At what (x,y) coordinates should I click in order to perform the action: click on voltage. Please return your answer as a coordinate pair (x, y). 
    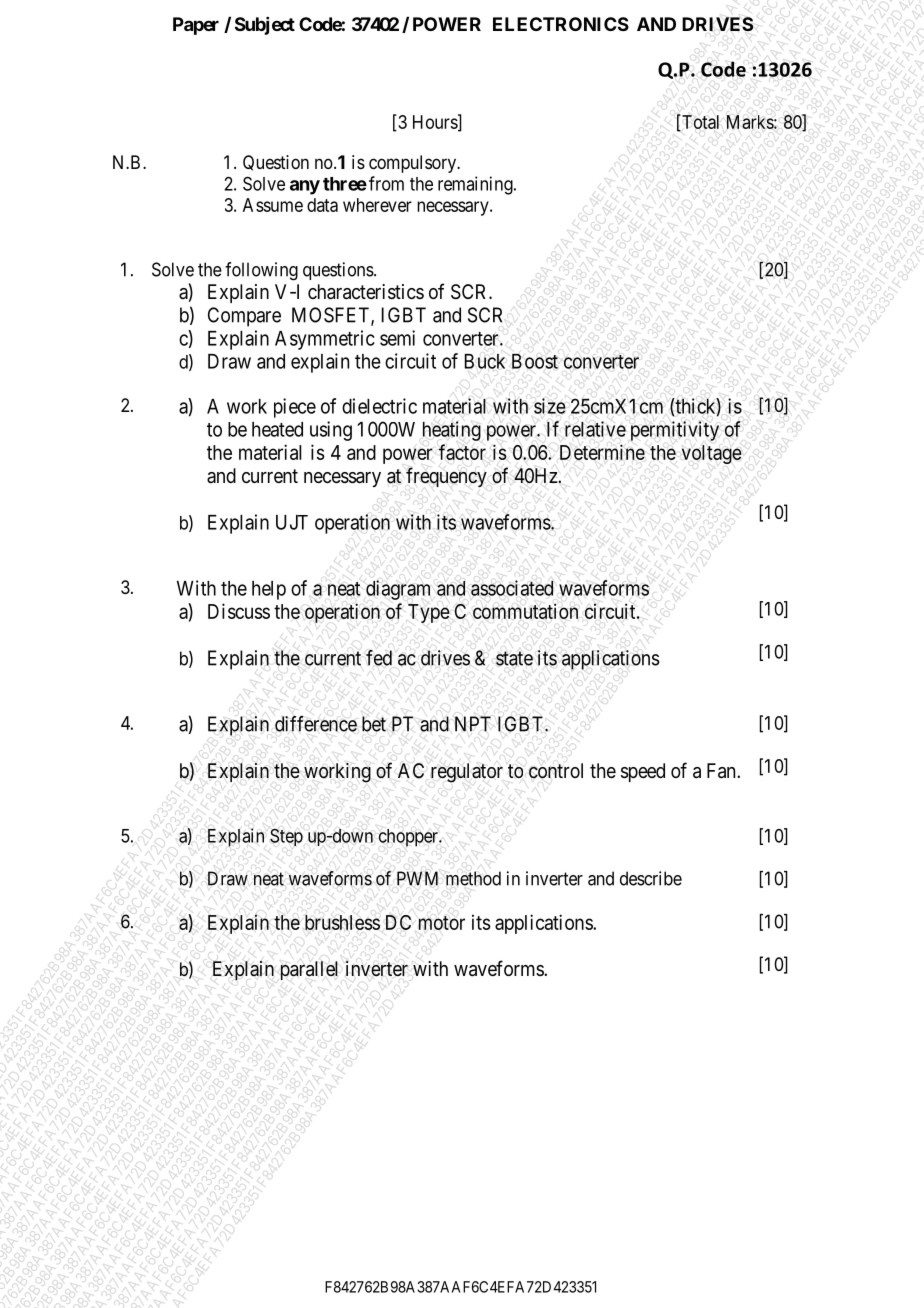
    Looking at the image, I should click on (712, 454).
